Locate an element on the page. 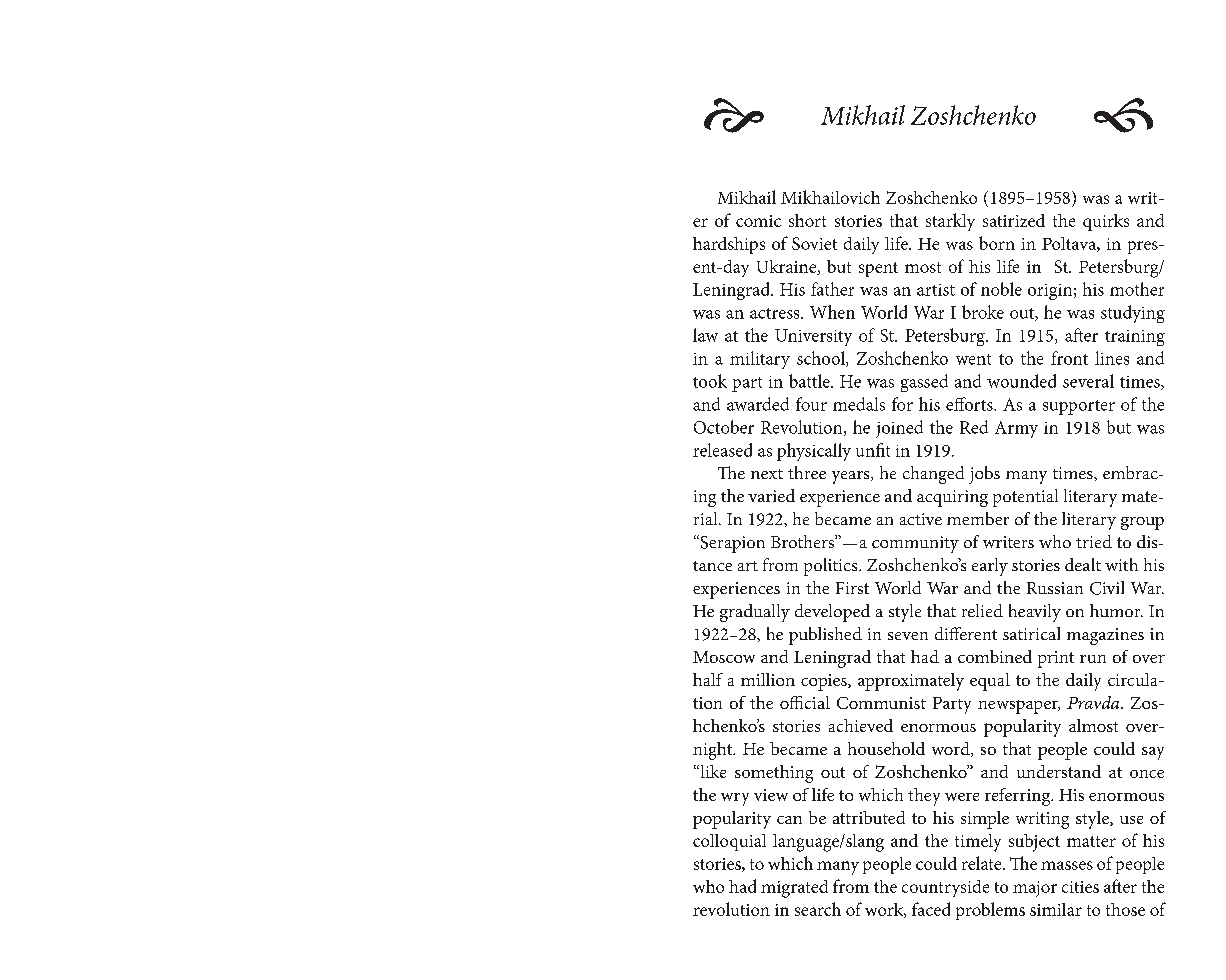 This document has height=980, width=1226. quirks is located at coordinates (1106, 222).
